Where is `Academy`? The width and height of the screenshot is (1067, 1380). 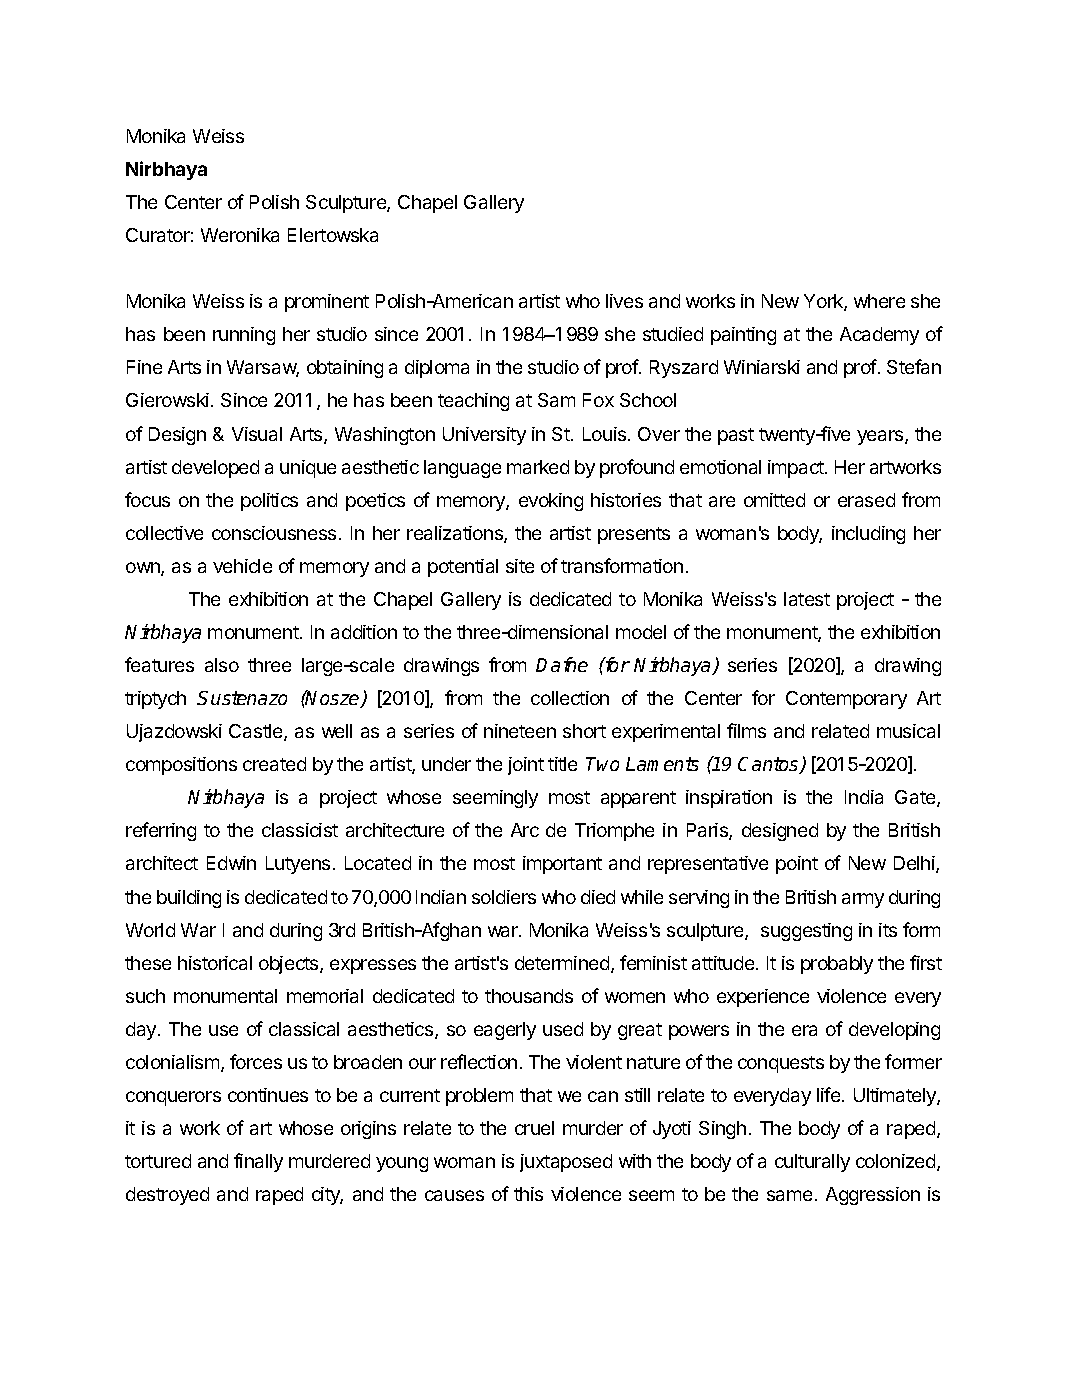 Academy is located at coordinates (879, 336).
